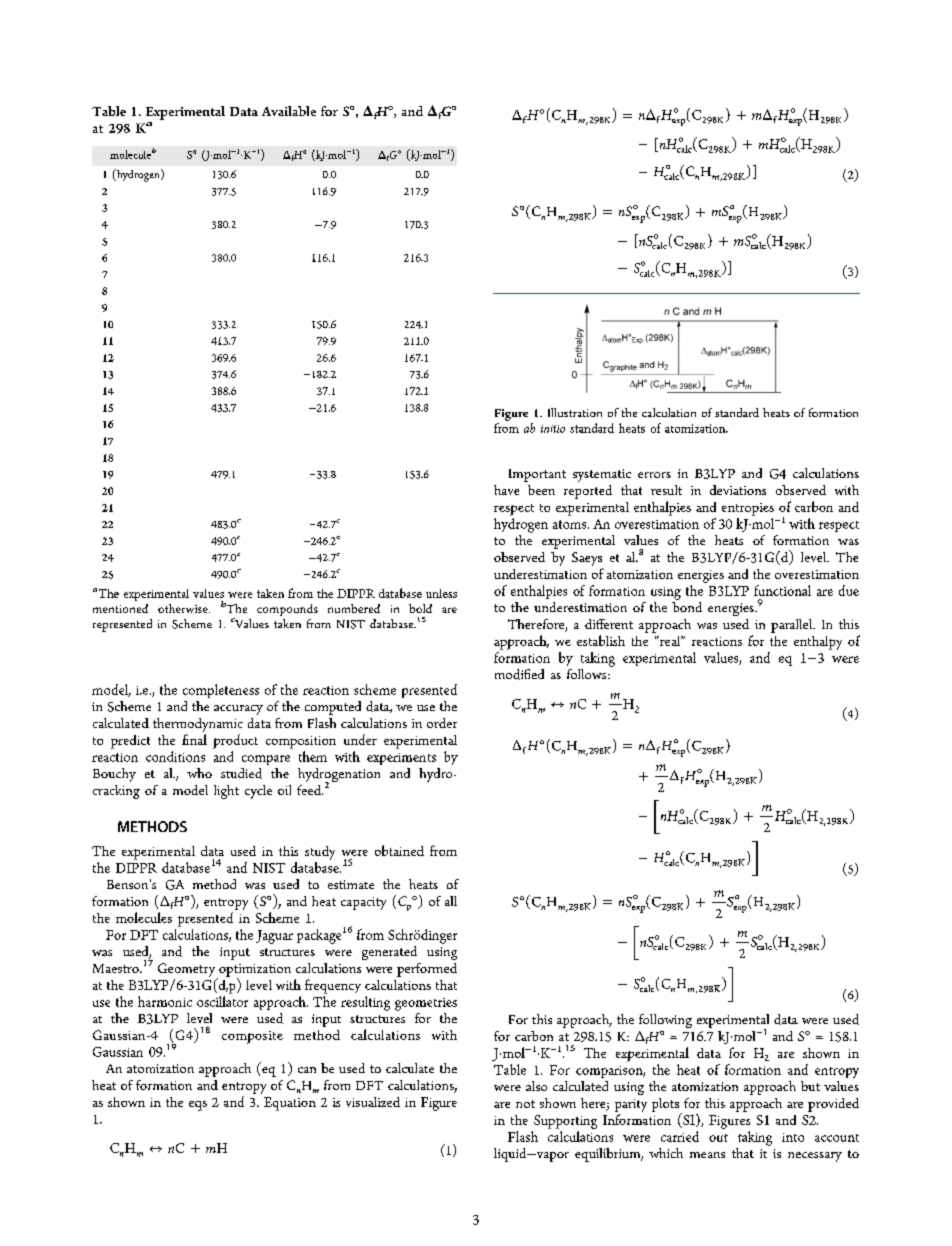  What do you see at coordinates (289, 111) in the image?
I see `Available` at bounding box center [289, 111].
